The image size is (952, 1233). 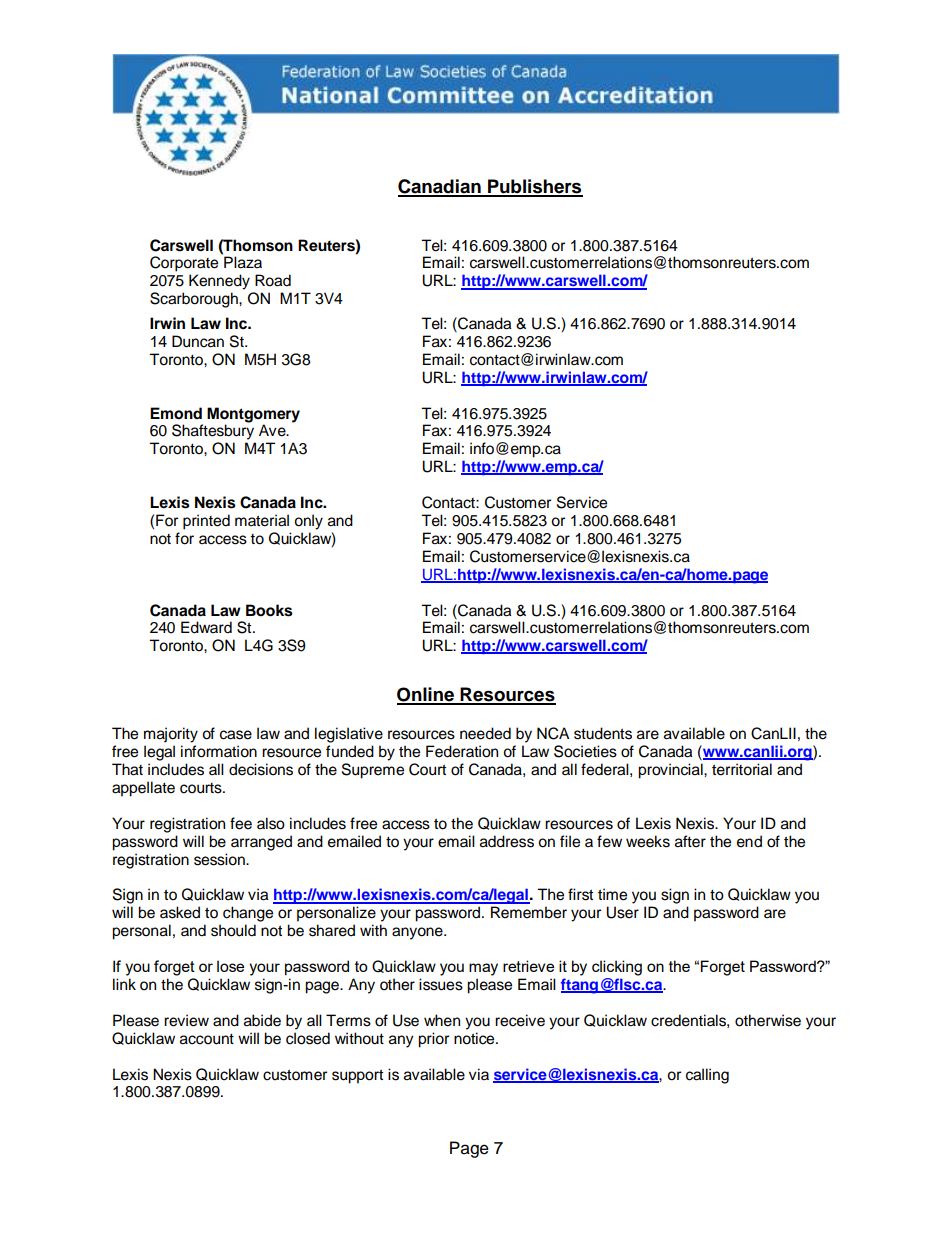 I want to click on students, so click(x=603, y=733).
